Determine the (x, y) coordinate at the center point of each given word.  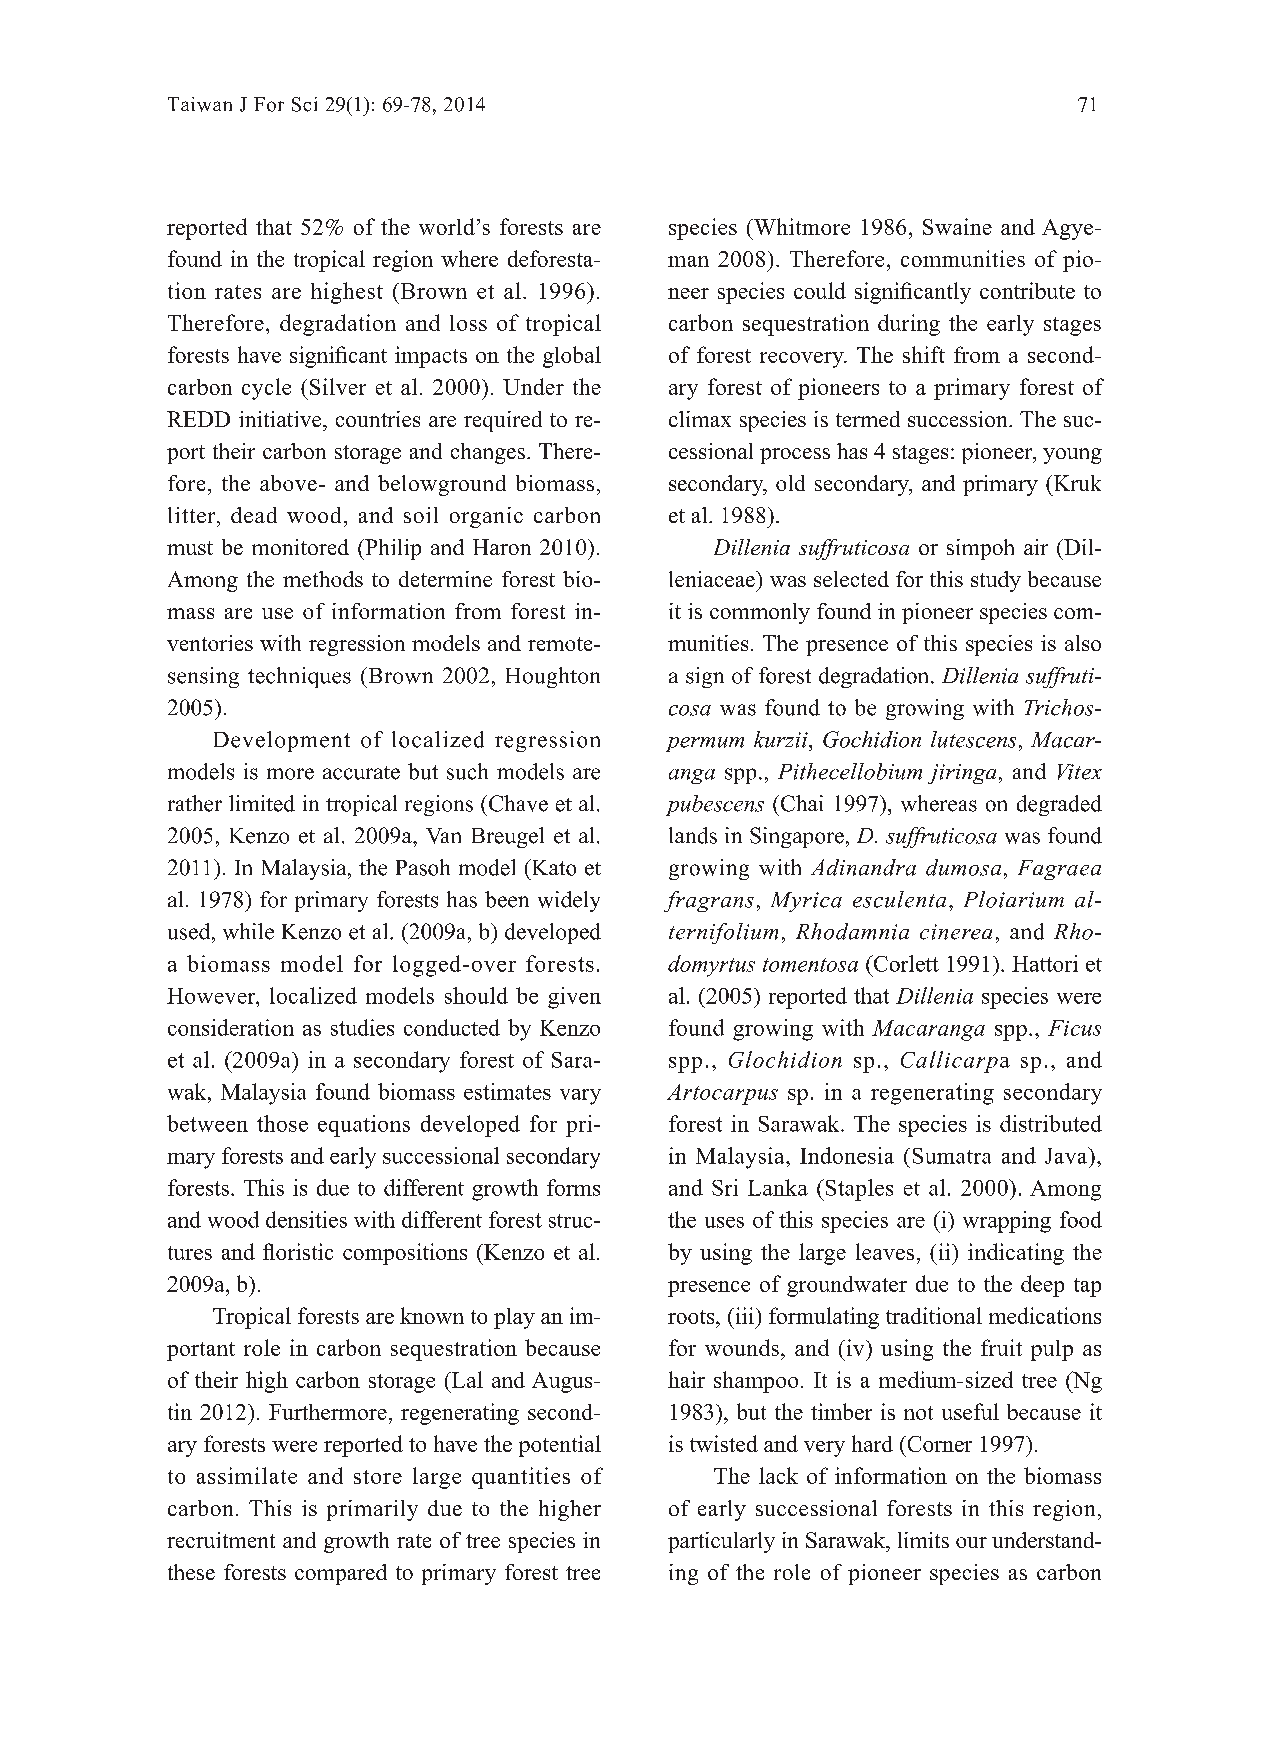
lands (693, 835)
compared (341, 1574)
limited (262, 803)
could (820, 290)
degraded (1059, 805)
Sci (304, 104)
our (971, 1542)
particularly (721, 1542)
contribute (1027, 290)
